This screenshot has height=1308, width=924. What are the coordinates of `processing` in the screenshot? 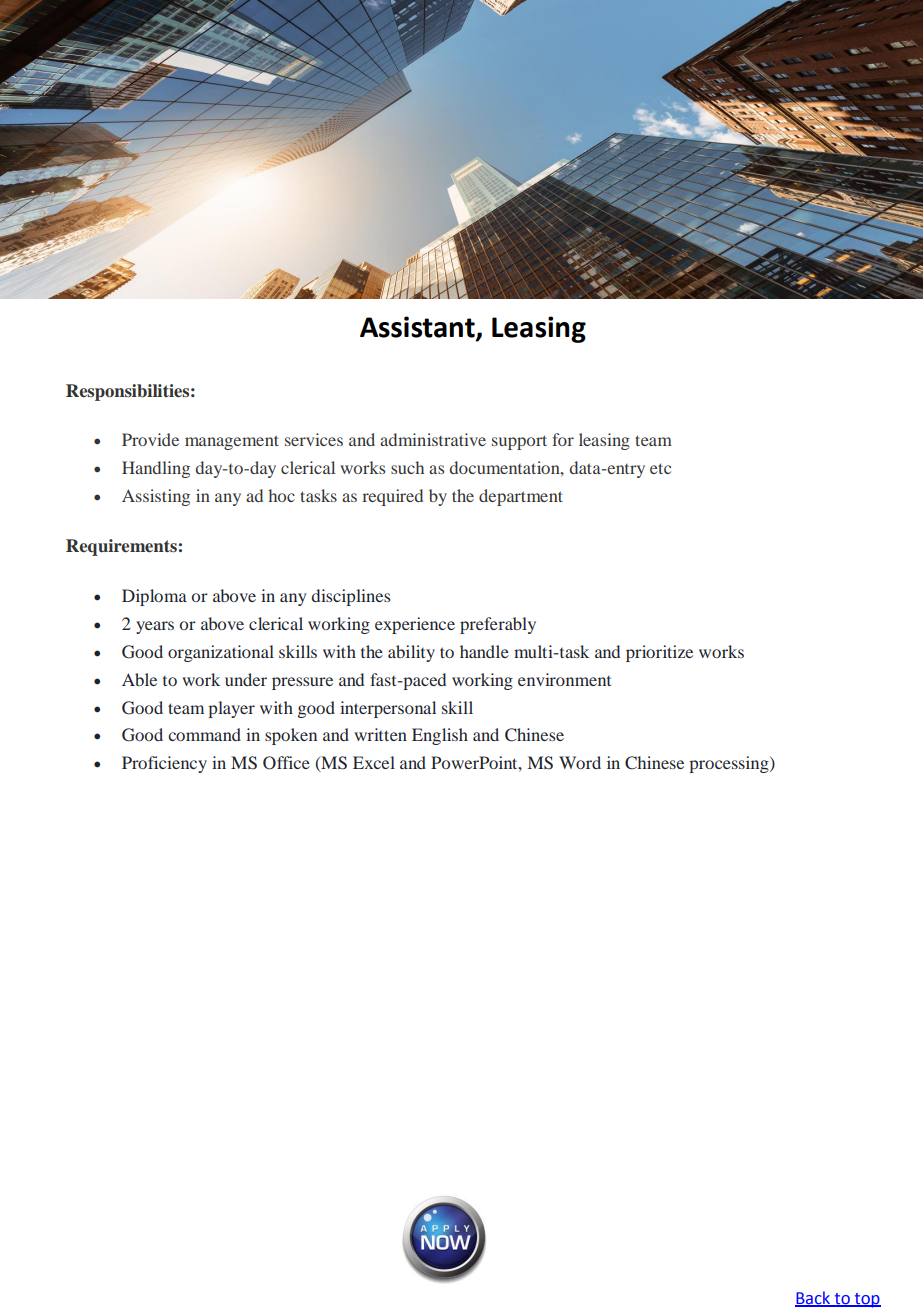 It's located at (730, 764).
